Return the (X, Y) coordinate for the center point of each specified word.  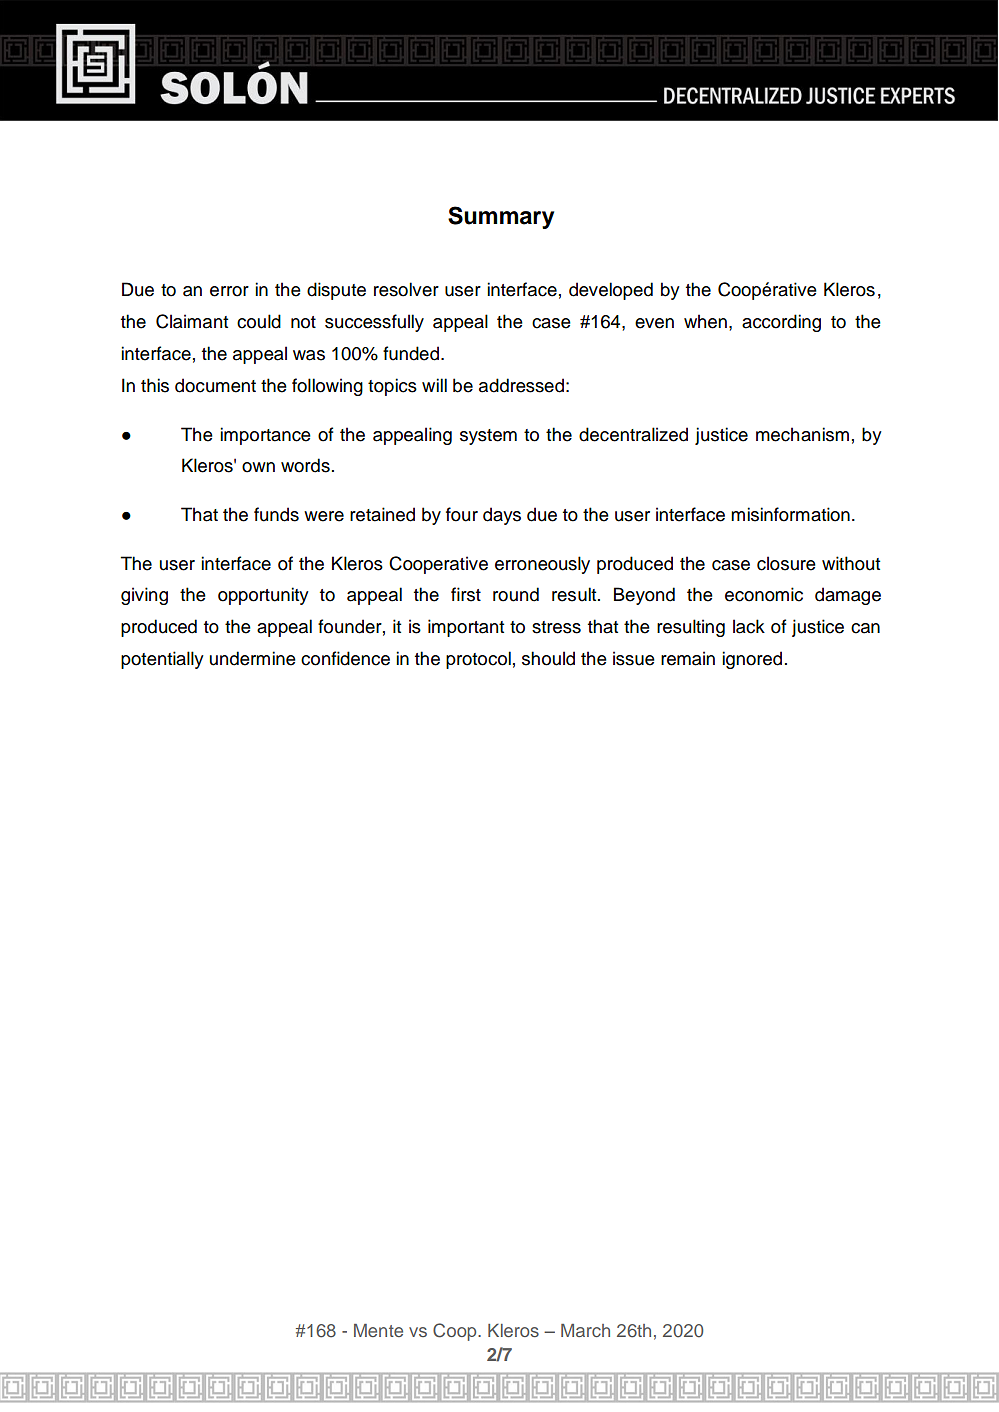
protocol (478, 660)
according (781, 323)
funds (276, 514)
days (502, 516)
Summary (501, 217)
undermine (252, 658)
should (548, 658)
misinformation (790, 514)
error (229, 291)
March (585, 1330)
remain (688, 658)
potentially (162, 660)
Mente (378, 1330)
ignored (752, 660)
